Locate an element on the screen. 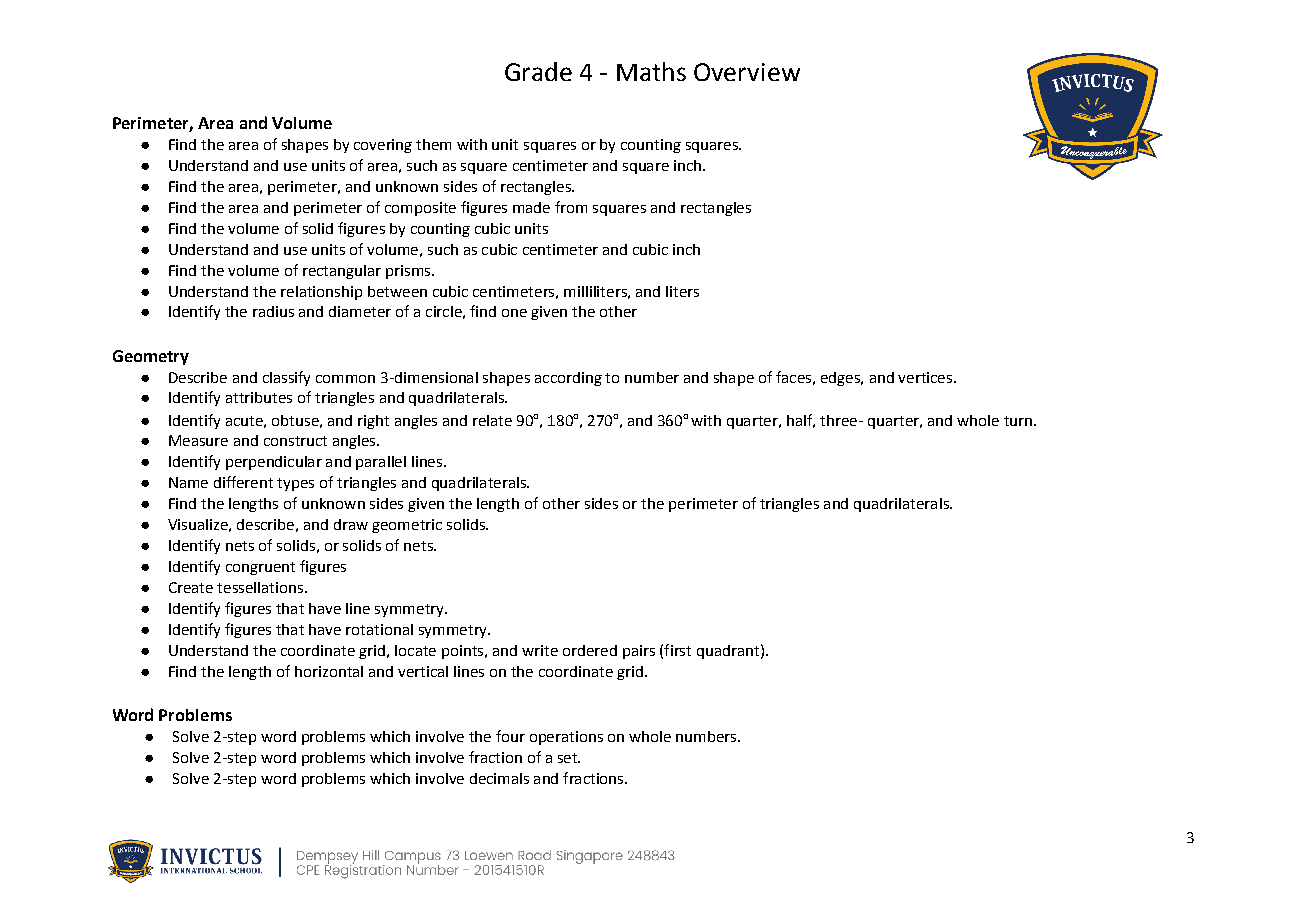 This screenshot has height=924, width=1308. Overview is located at coordinates (747, 72).
